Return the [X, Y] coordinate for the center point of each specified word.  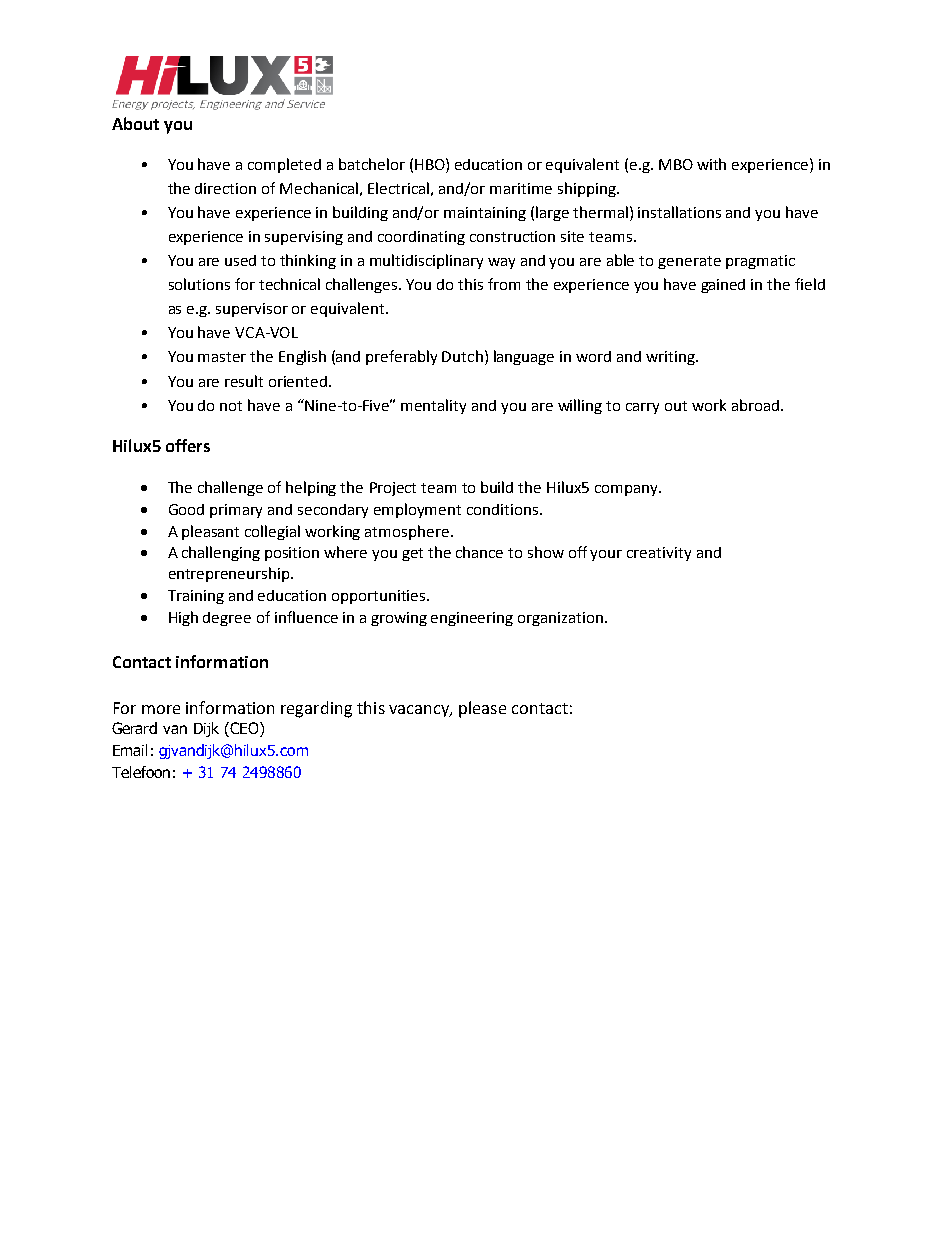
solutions [199, 284]
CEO [244, 729]
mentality [433, 406]
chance [479, 552]
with [711, 164]
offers [188, 445]
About [135, 123]
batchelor [372, 164]
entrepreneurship [230, 574]
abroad [755, 405]
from [504, 284]
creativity [659, 554]
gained [723, 286]
